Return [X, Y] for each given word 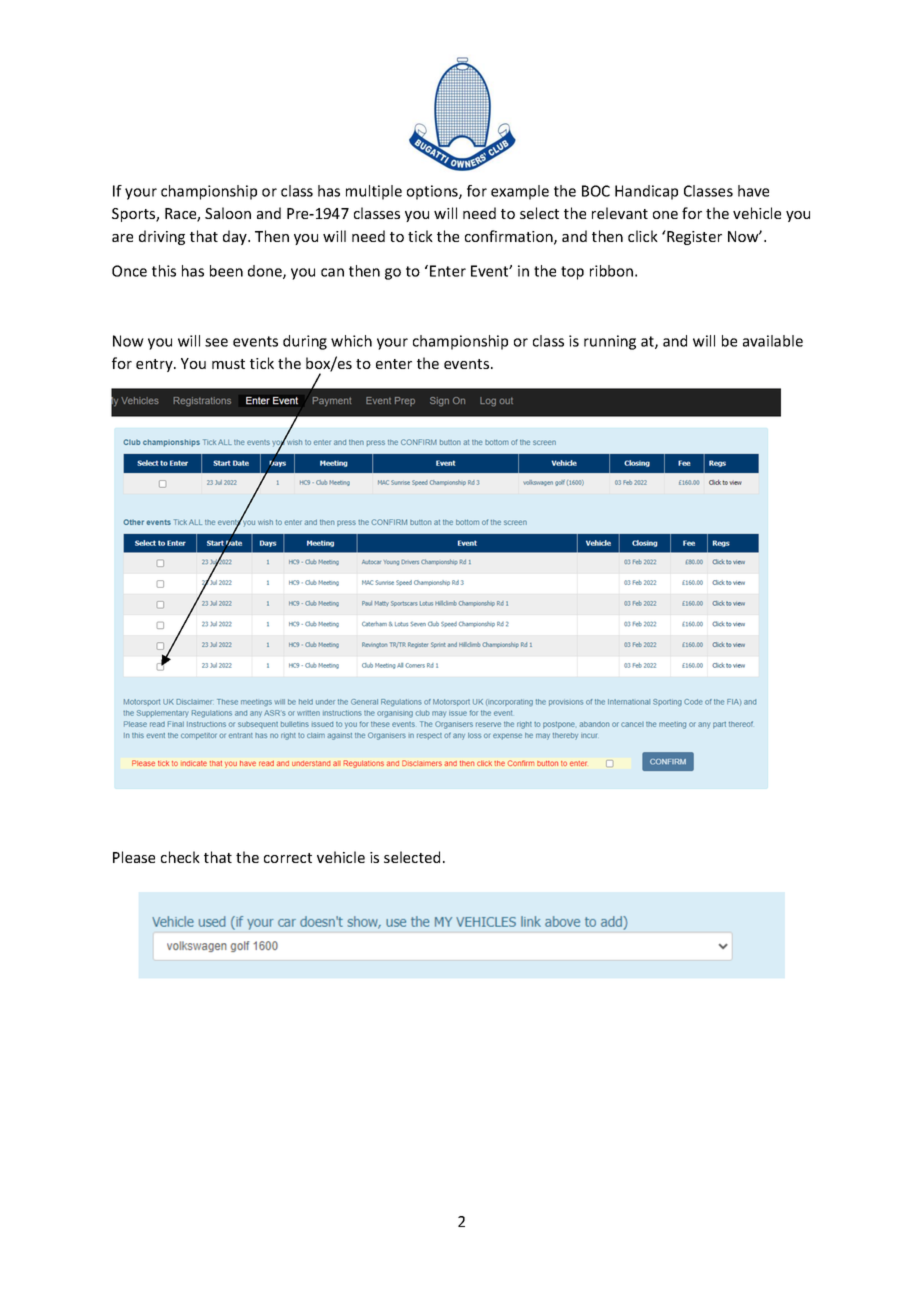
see [216, 342]
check [180, 857]
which [351, 341]
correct [288, 858]
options [433, 192]
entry [155, 365]
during [305, 342]
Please [134, 857]
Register [693, 237]
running [610, 342]
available [773, 341]
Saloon [228, 213]
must [228, 364]
